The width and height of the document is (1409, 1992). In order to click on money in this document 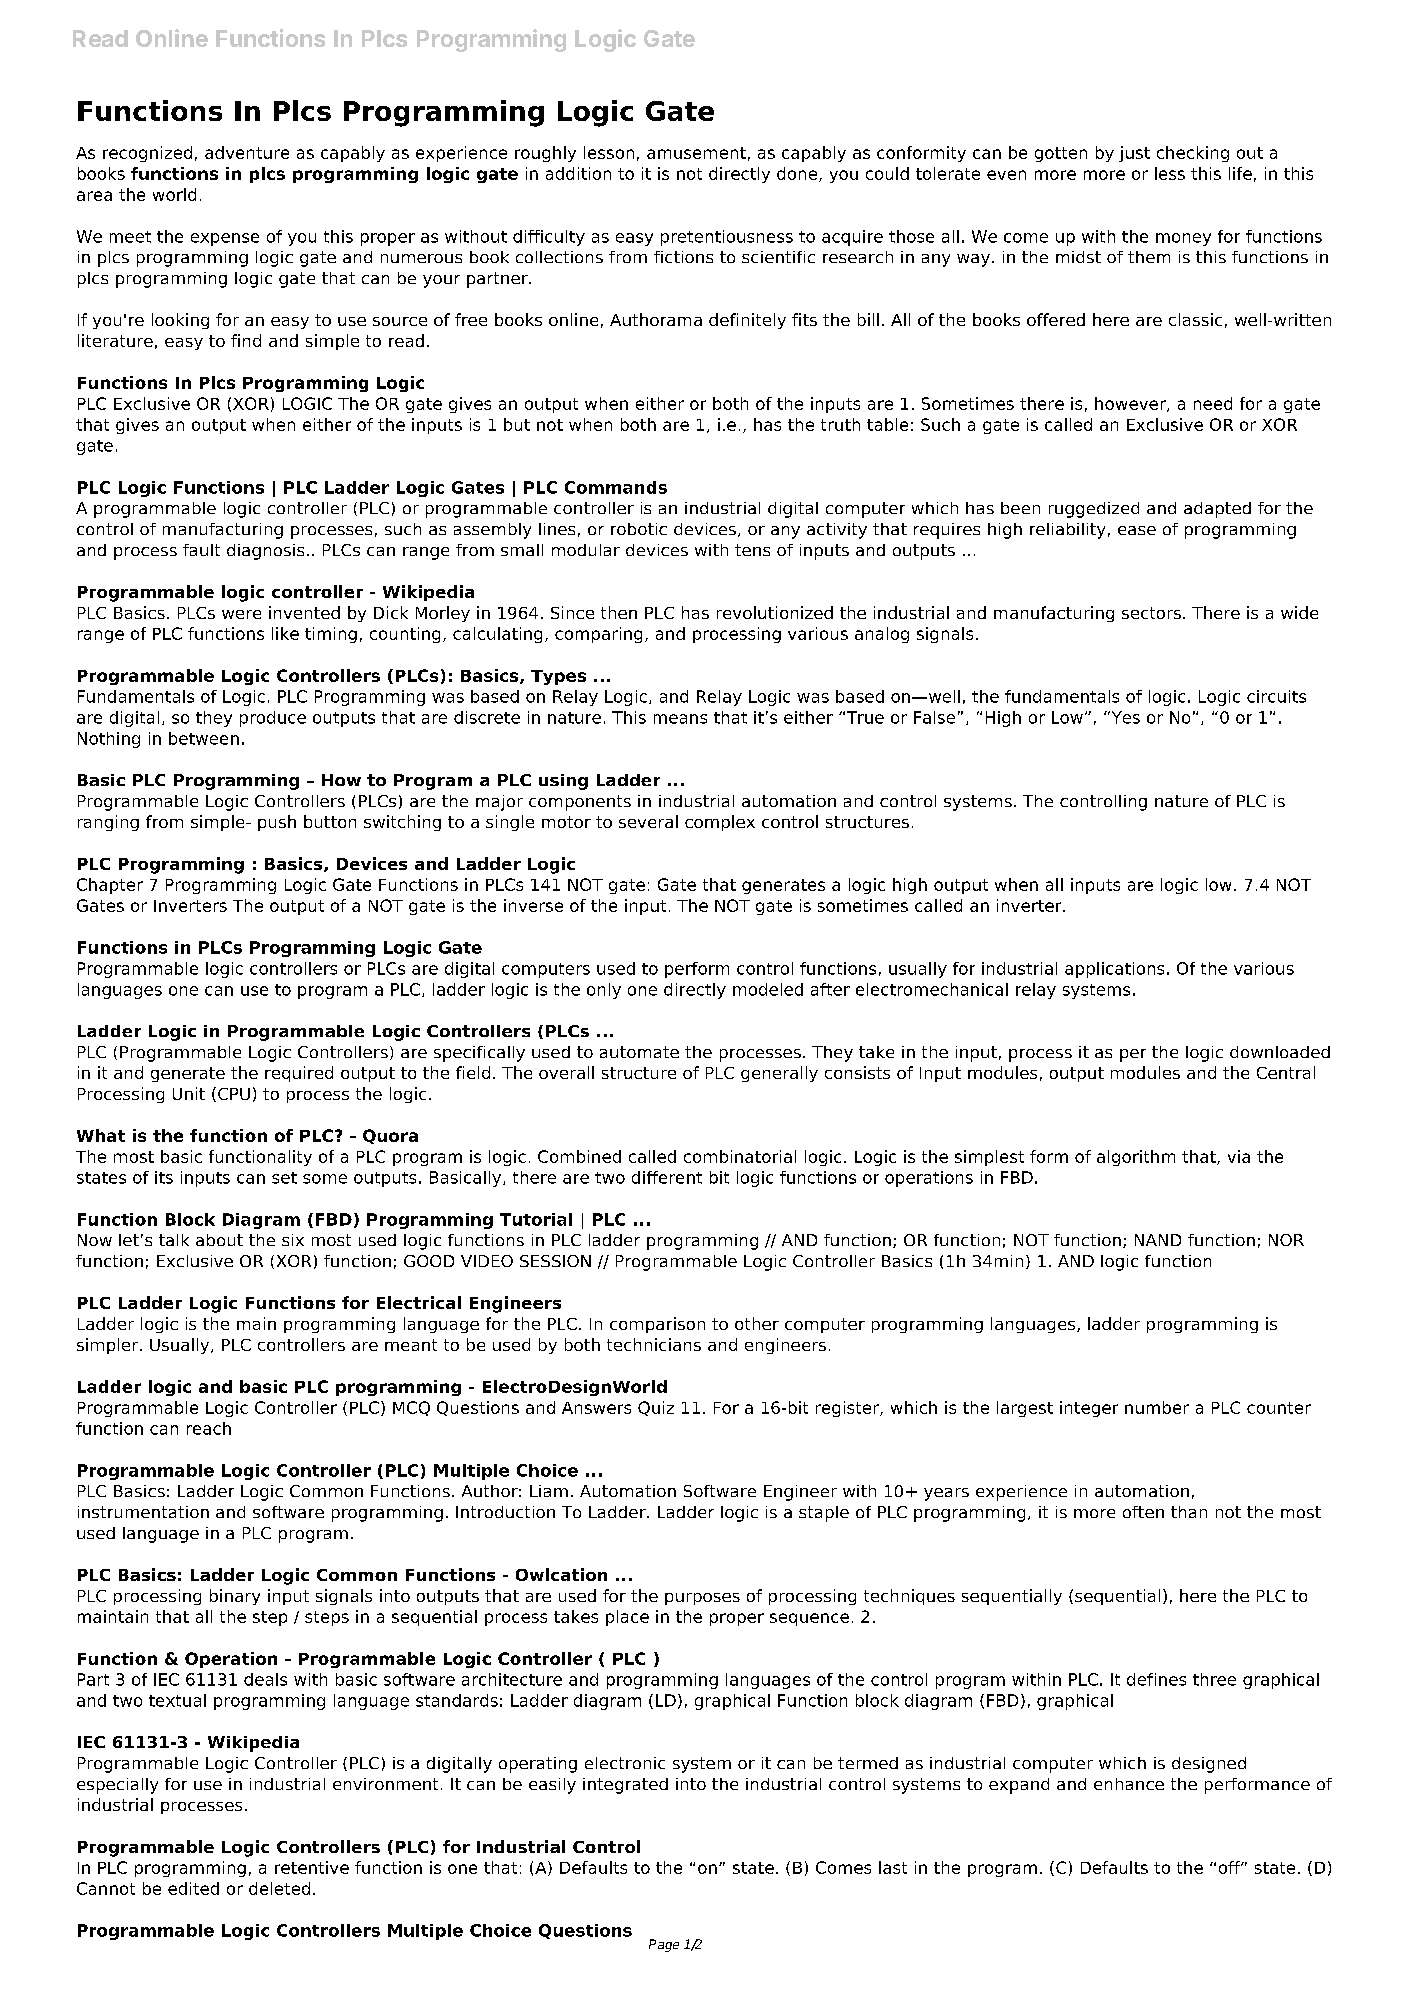, I will do `click(1183, 239)`.
